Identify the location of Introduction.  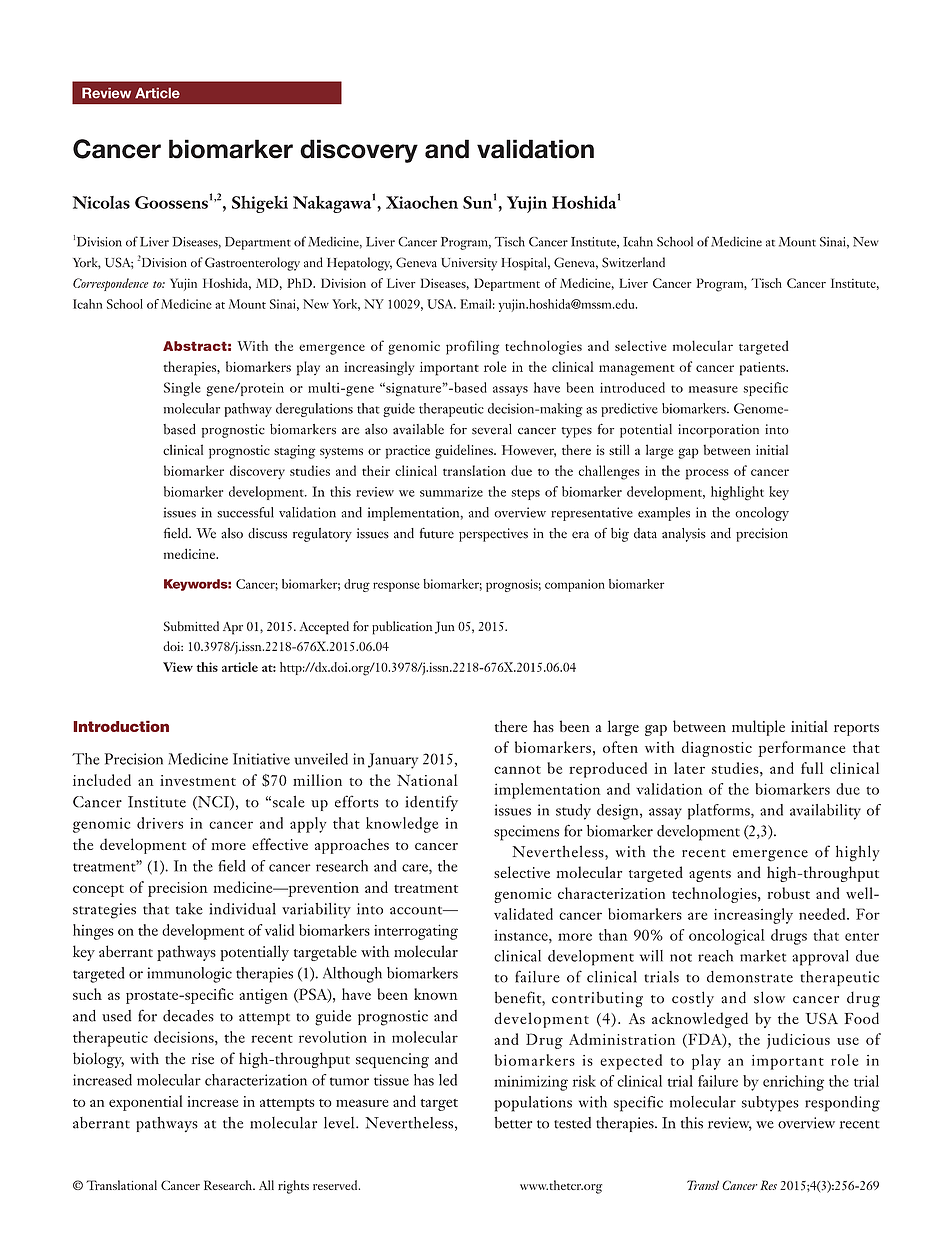
(121, 726).
